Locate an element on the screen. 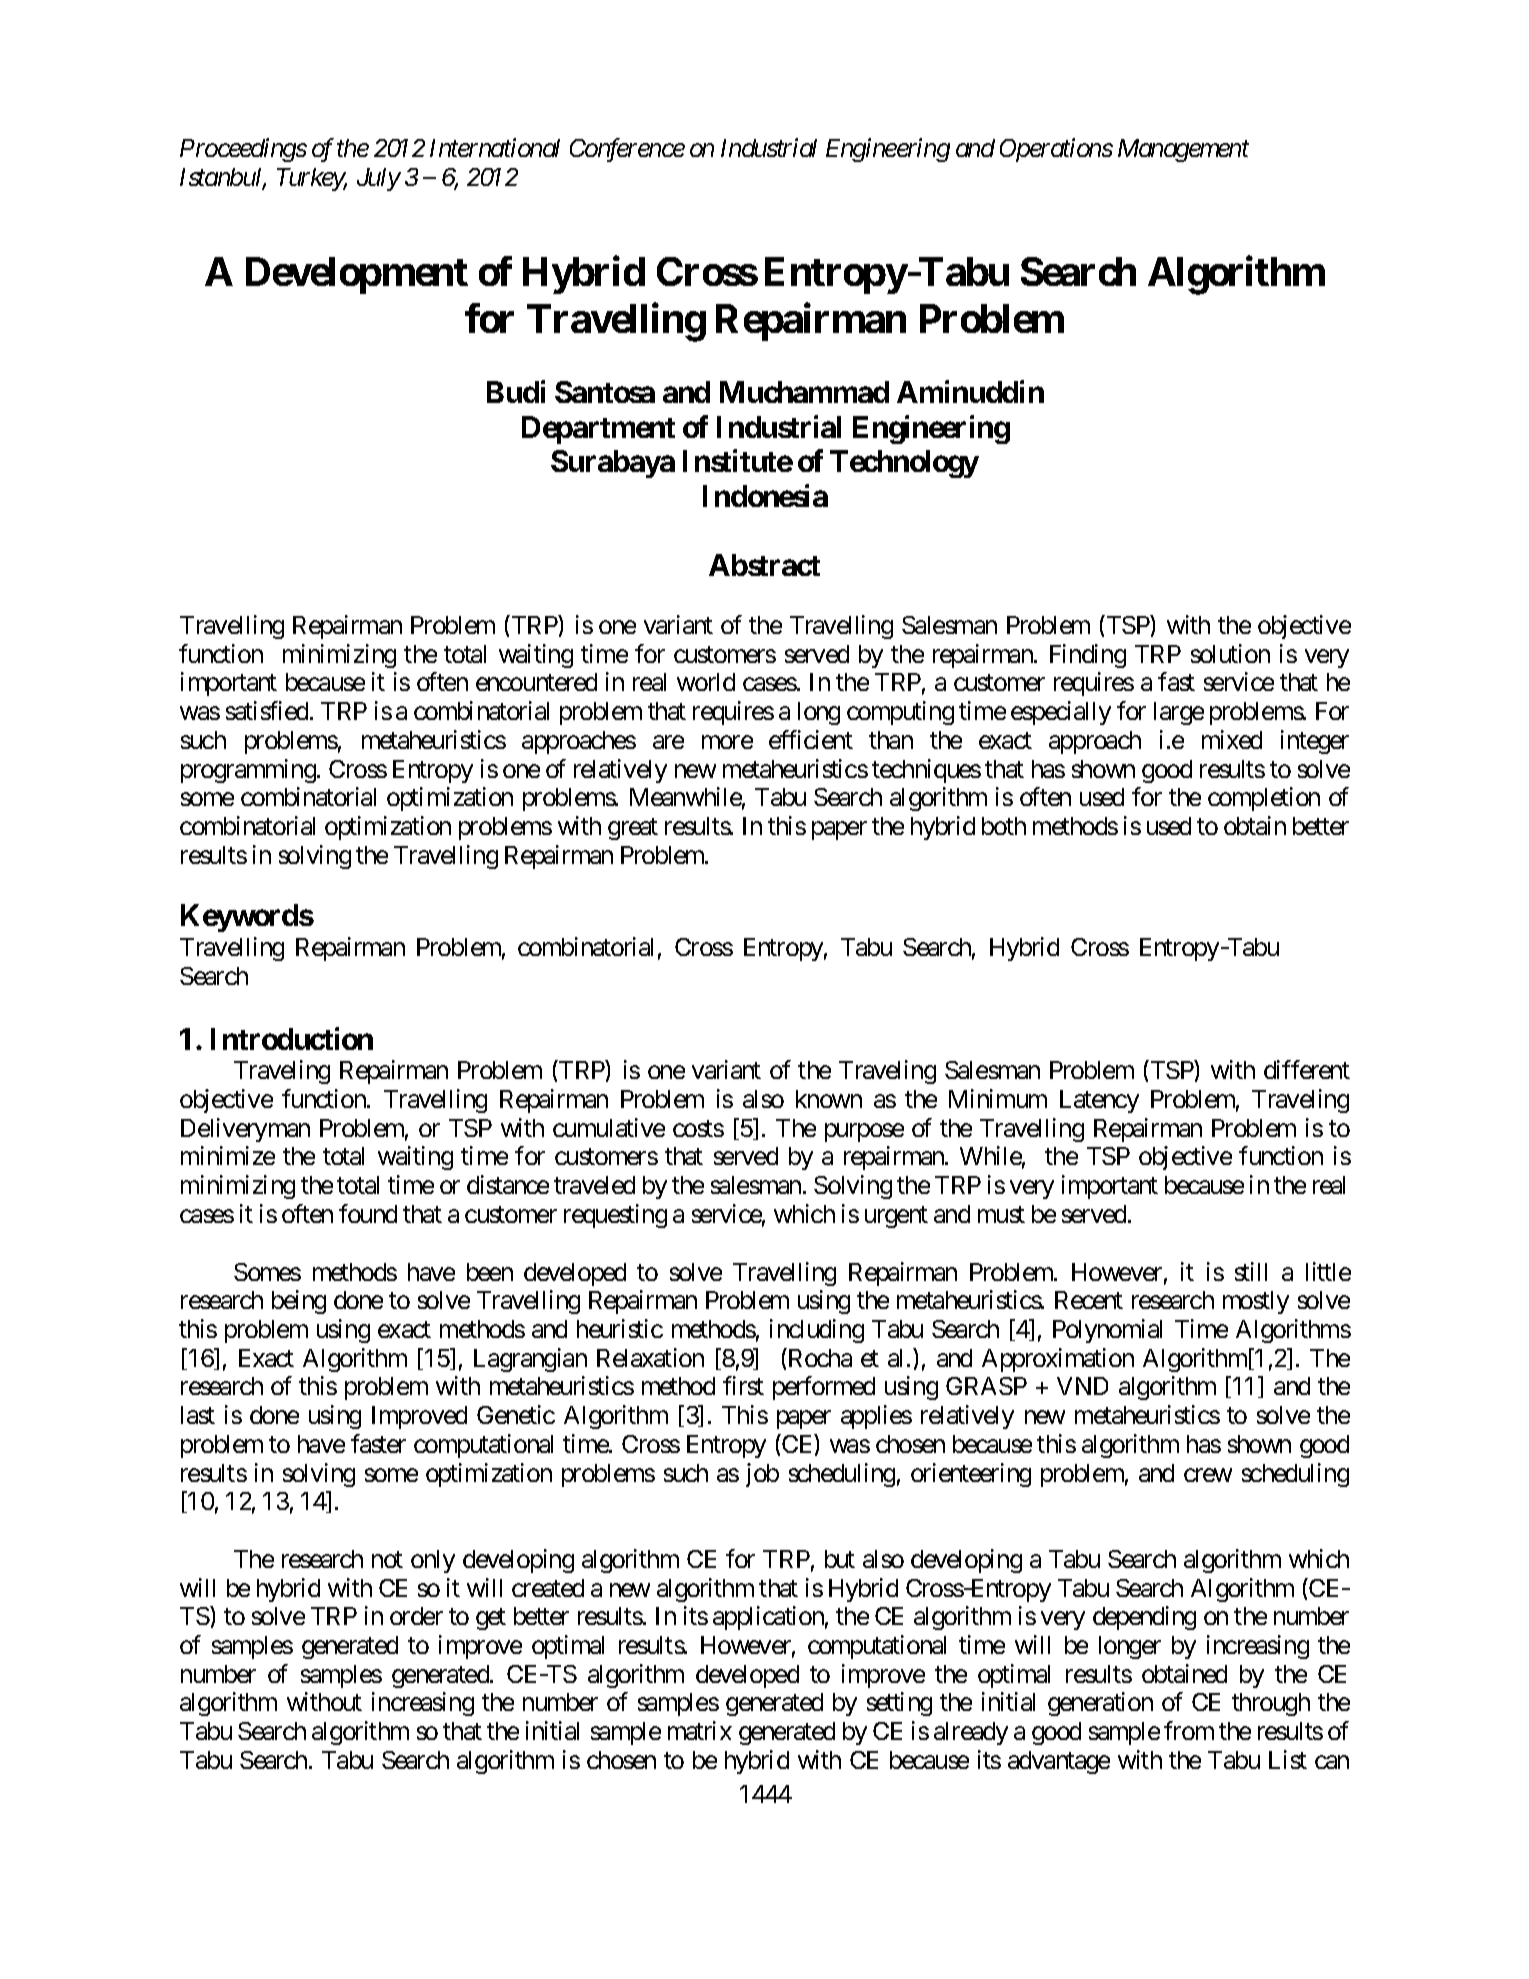 The height and width of the screenshot is (1979, 1529). Introduction is located at coordinates (292, 1038).
